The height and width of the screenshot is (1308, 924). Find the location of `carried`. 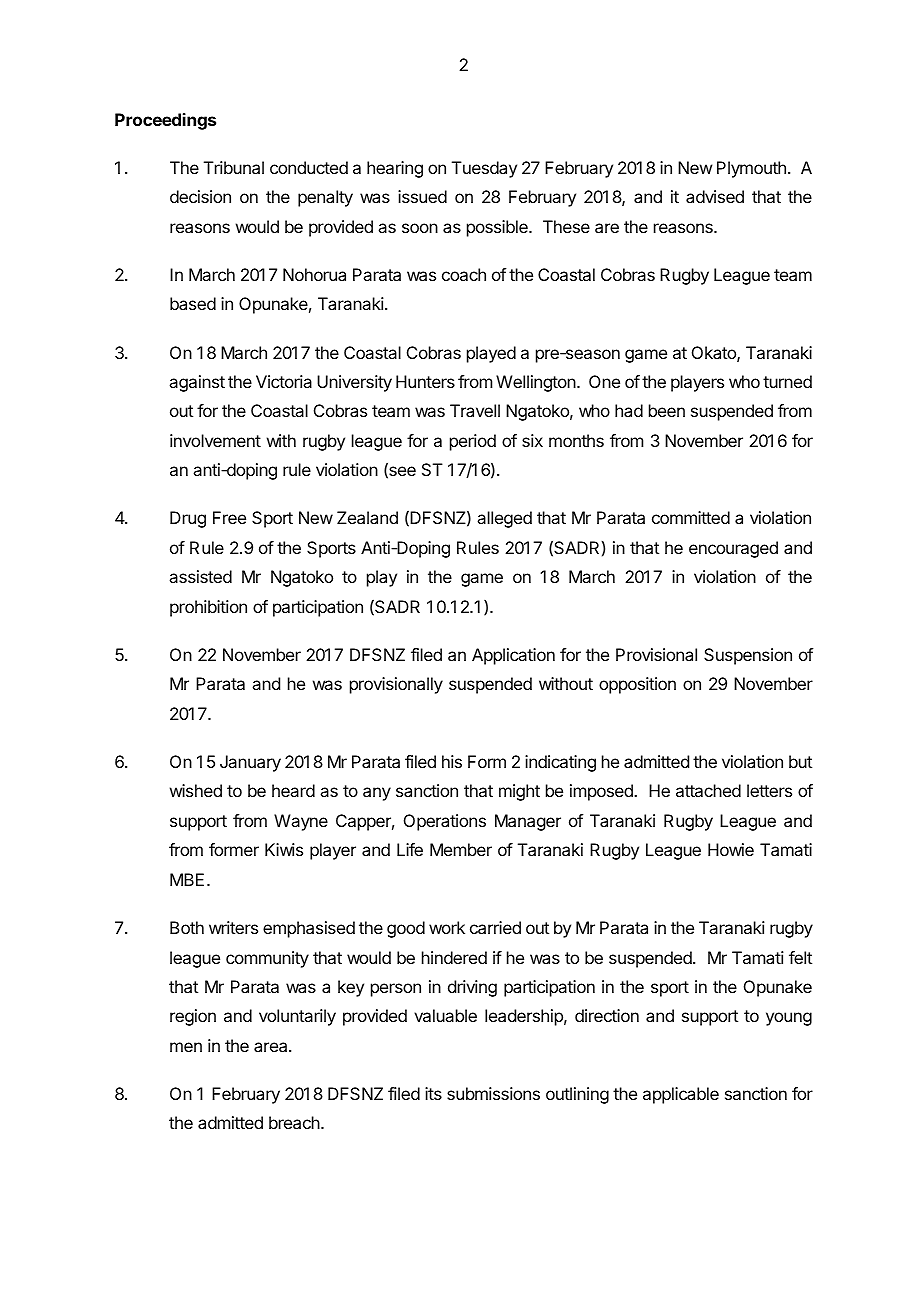

carried is located at coordinates (495, 927).
